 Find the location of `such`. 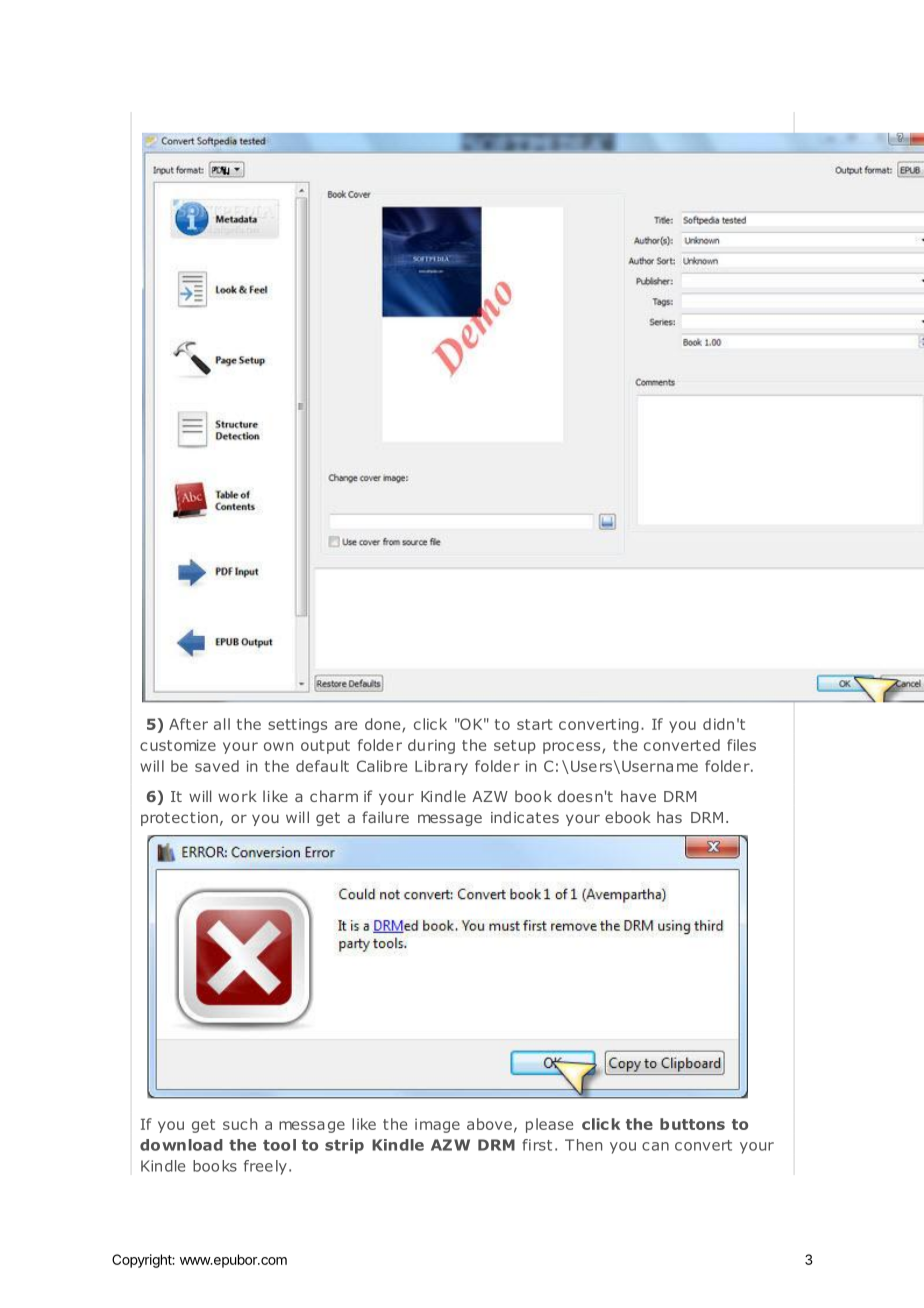

such is located at coordinates (240, 1124).
